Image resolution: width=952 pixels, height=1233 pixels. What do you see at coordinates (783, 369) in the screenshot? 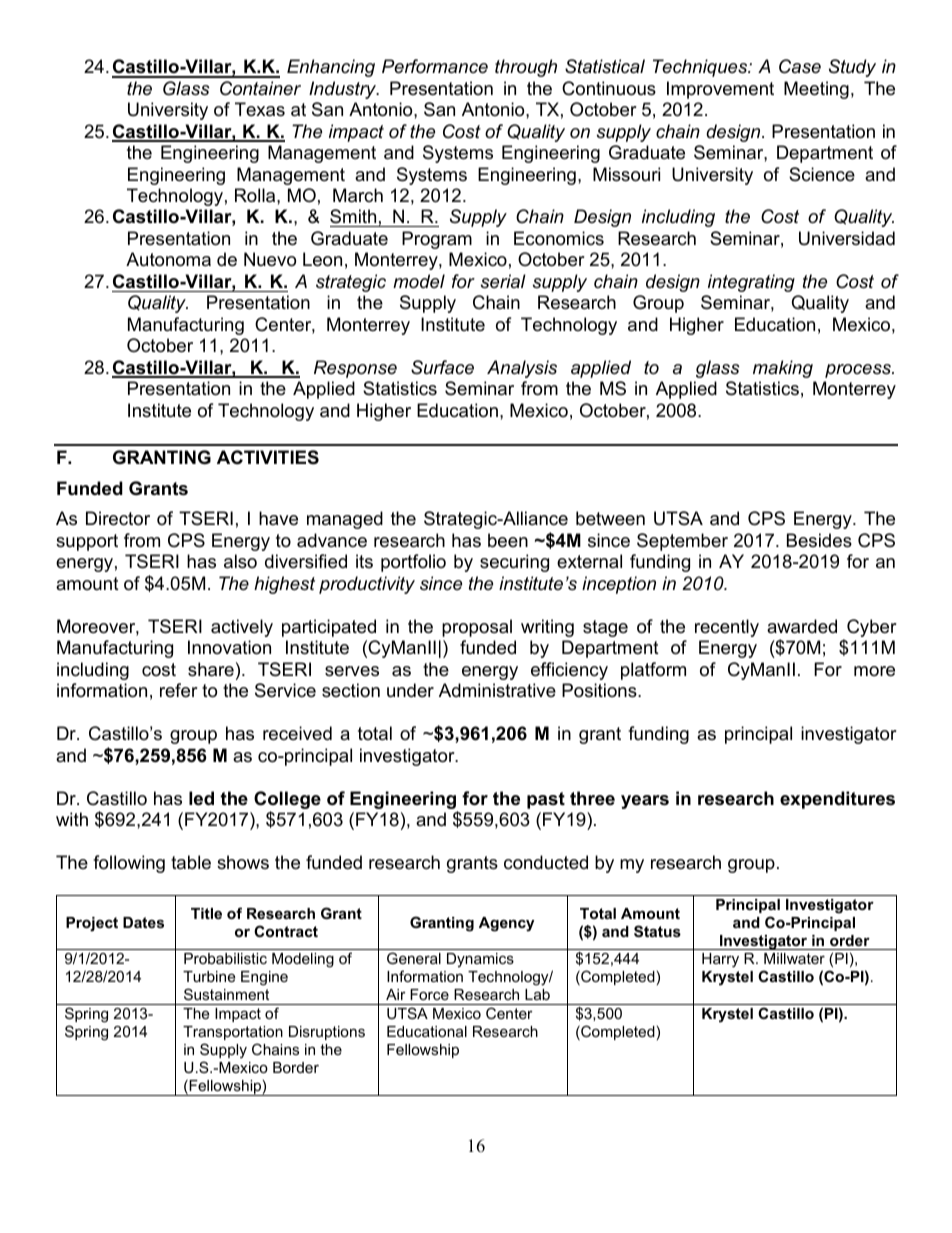
I see `making` at bounding box center [783, 369].
